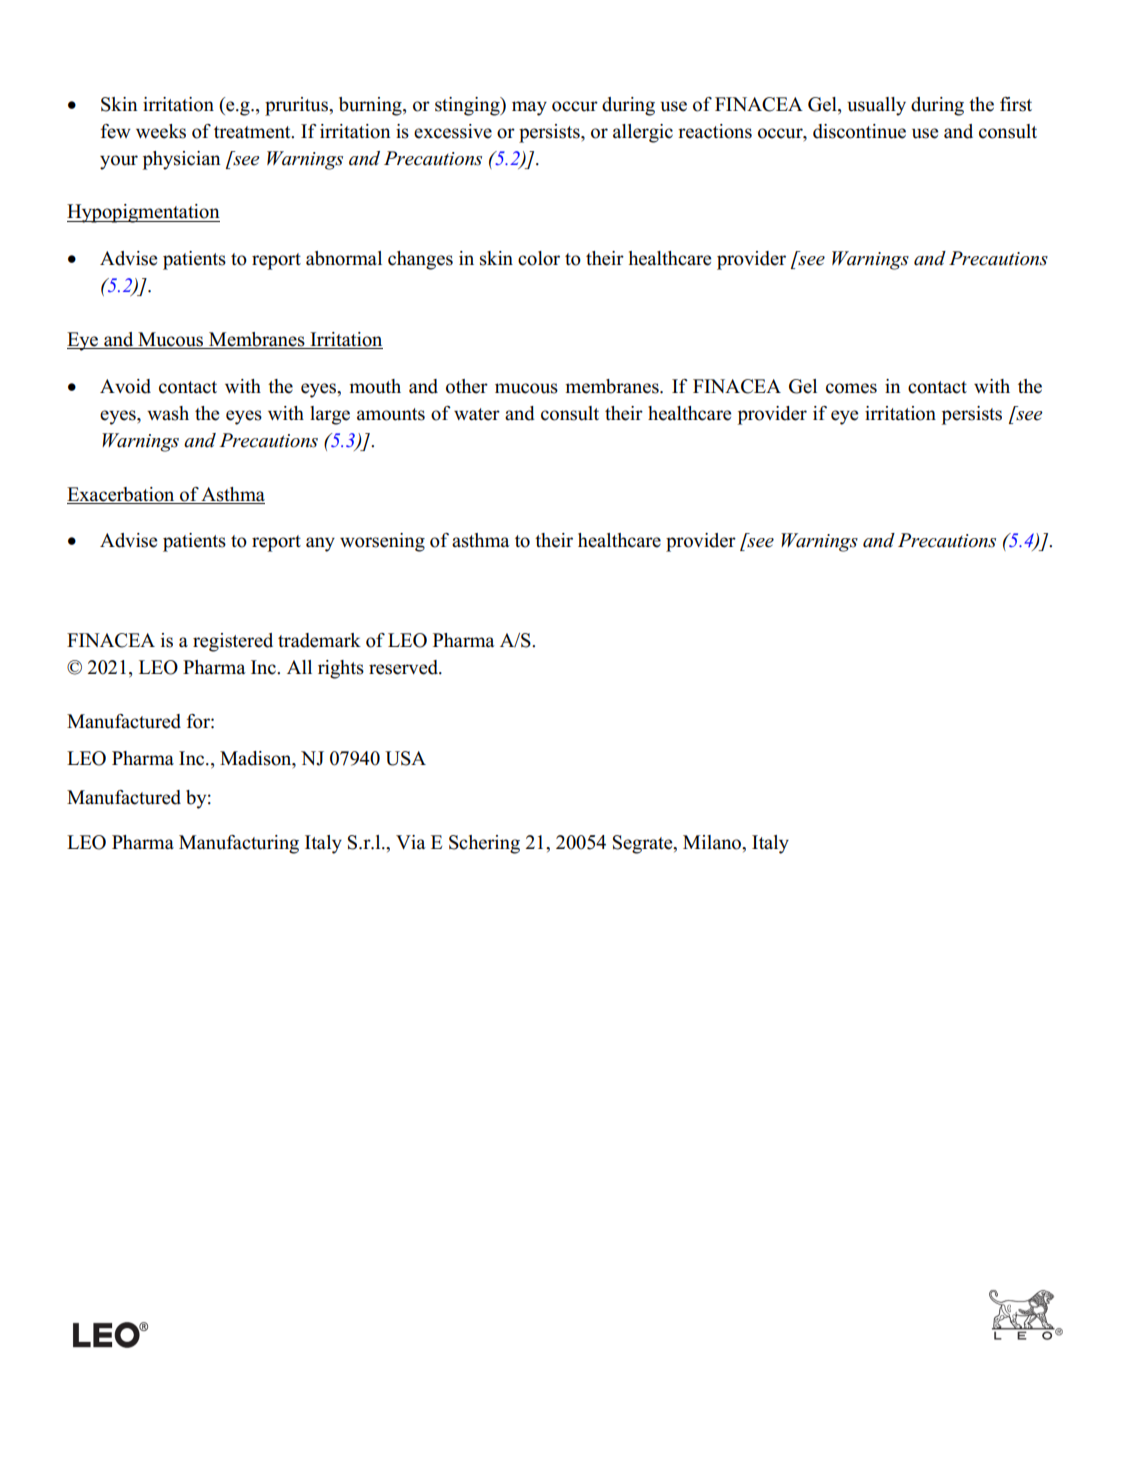 The width and height of the image is (1132, 1465). I want to click on Exacerbation, so click(120, 494).
